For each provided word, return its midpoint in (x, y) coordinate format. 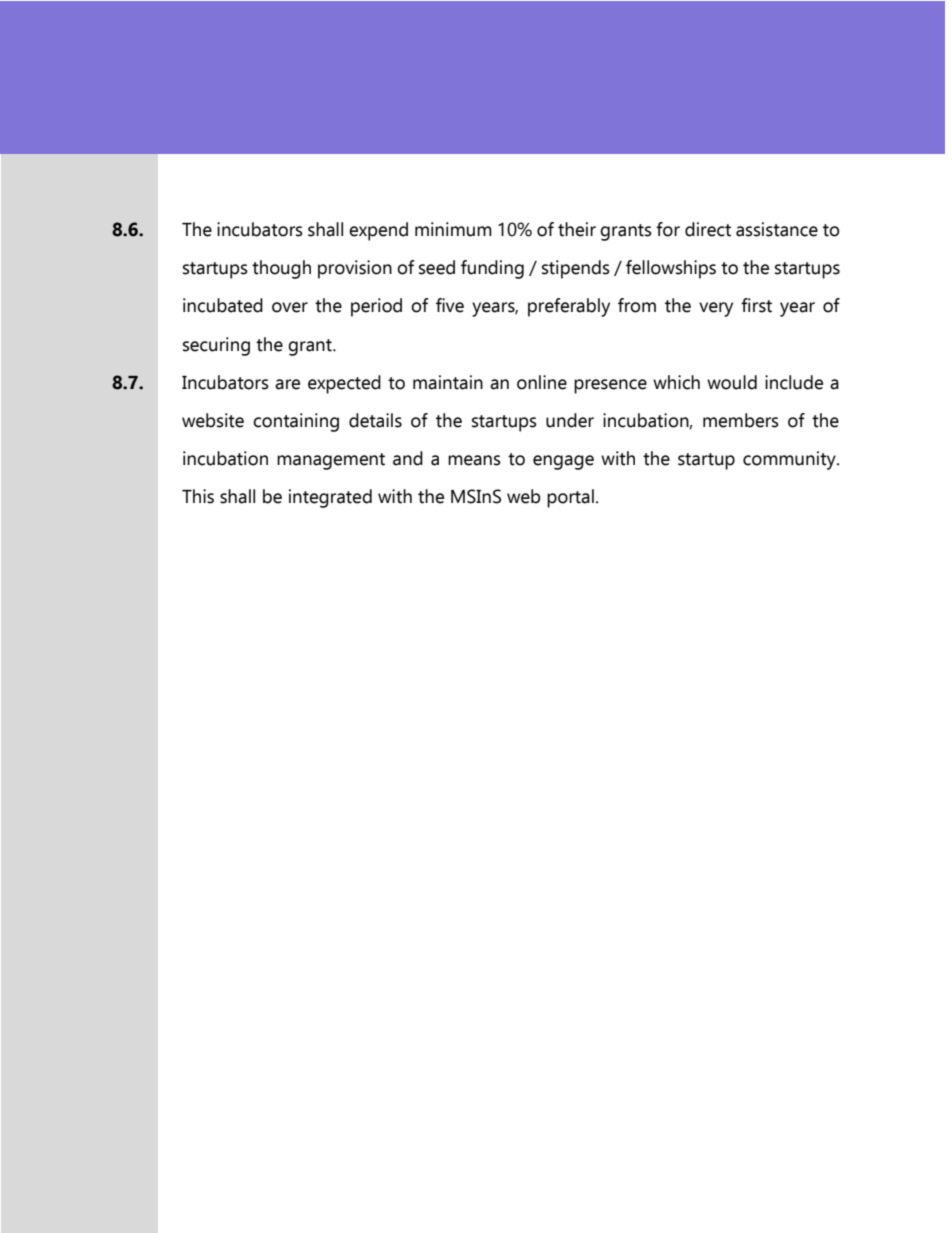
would (732, 382)
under (570, 420)
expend (378, 231)
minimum (453, 229)
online (542, 382)
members (741, 420)
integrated (330, 498)
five (450, 305)
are (287, 384)
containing (296, 422)
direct (708, 229)
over (290, 307)
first (756, 305)
